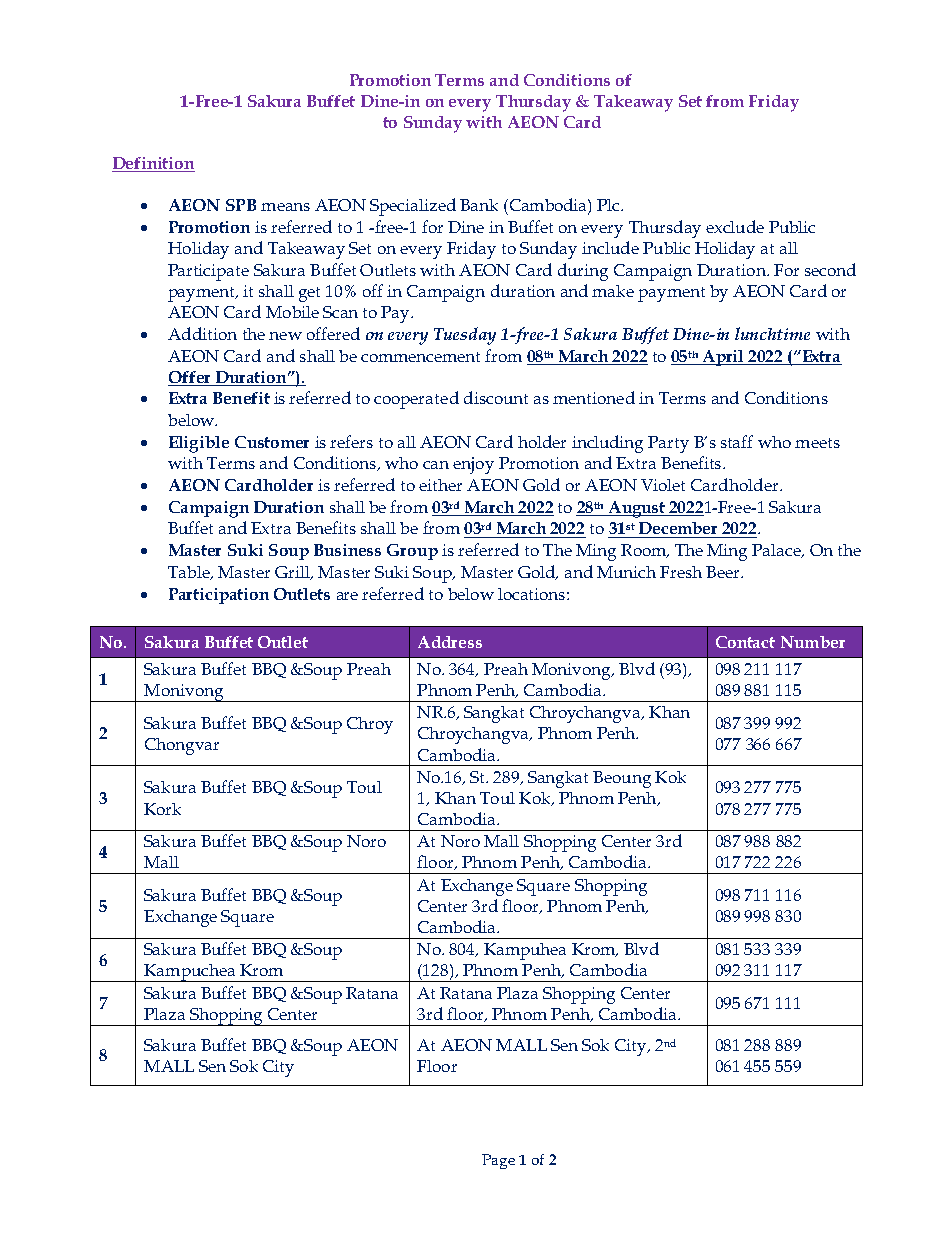 The height and width of the document is (1233, 952). What do you see at coordinates (498, 1161) in the document?
I see `Page` at bounding box center [498, 1161].
